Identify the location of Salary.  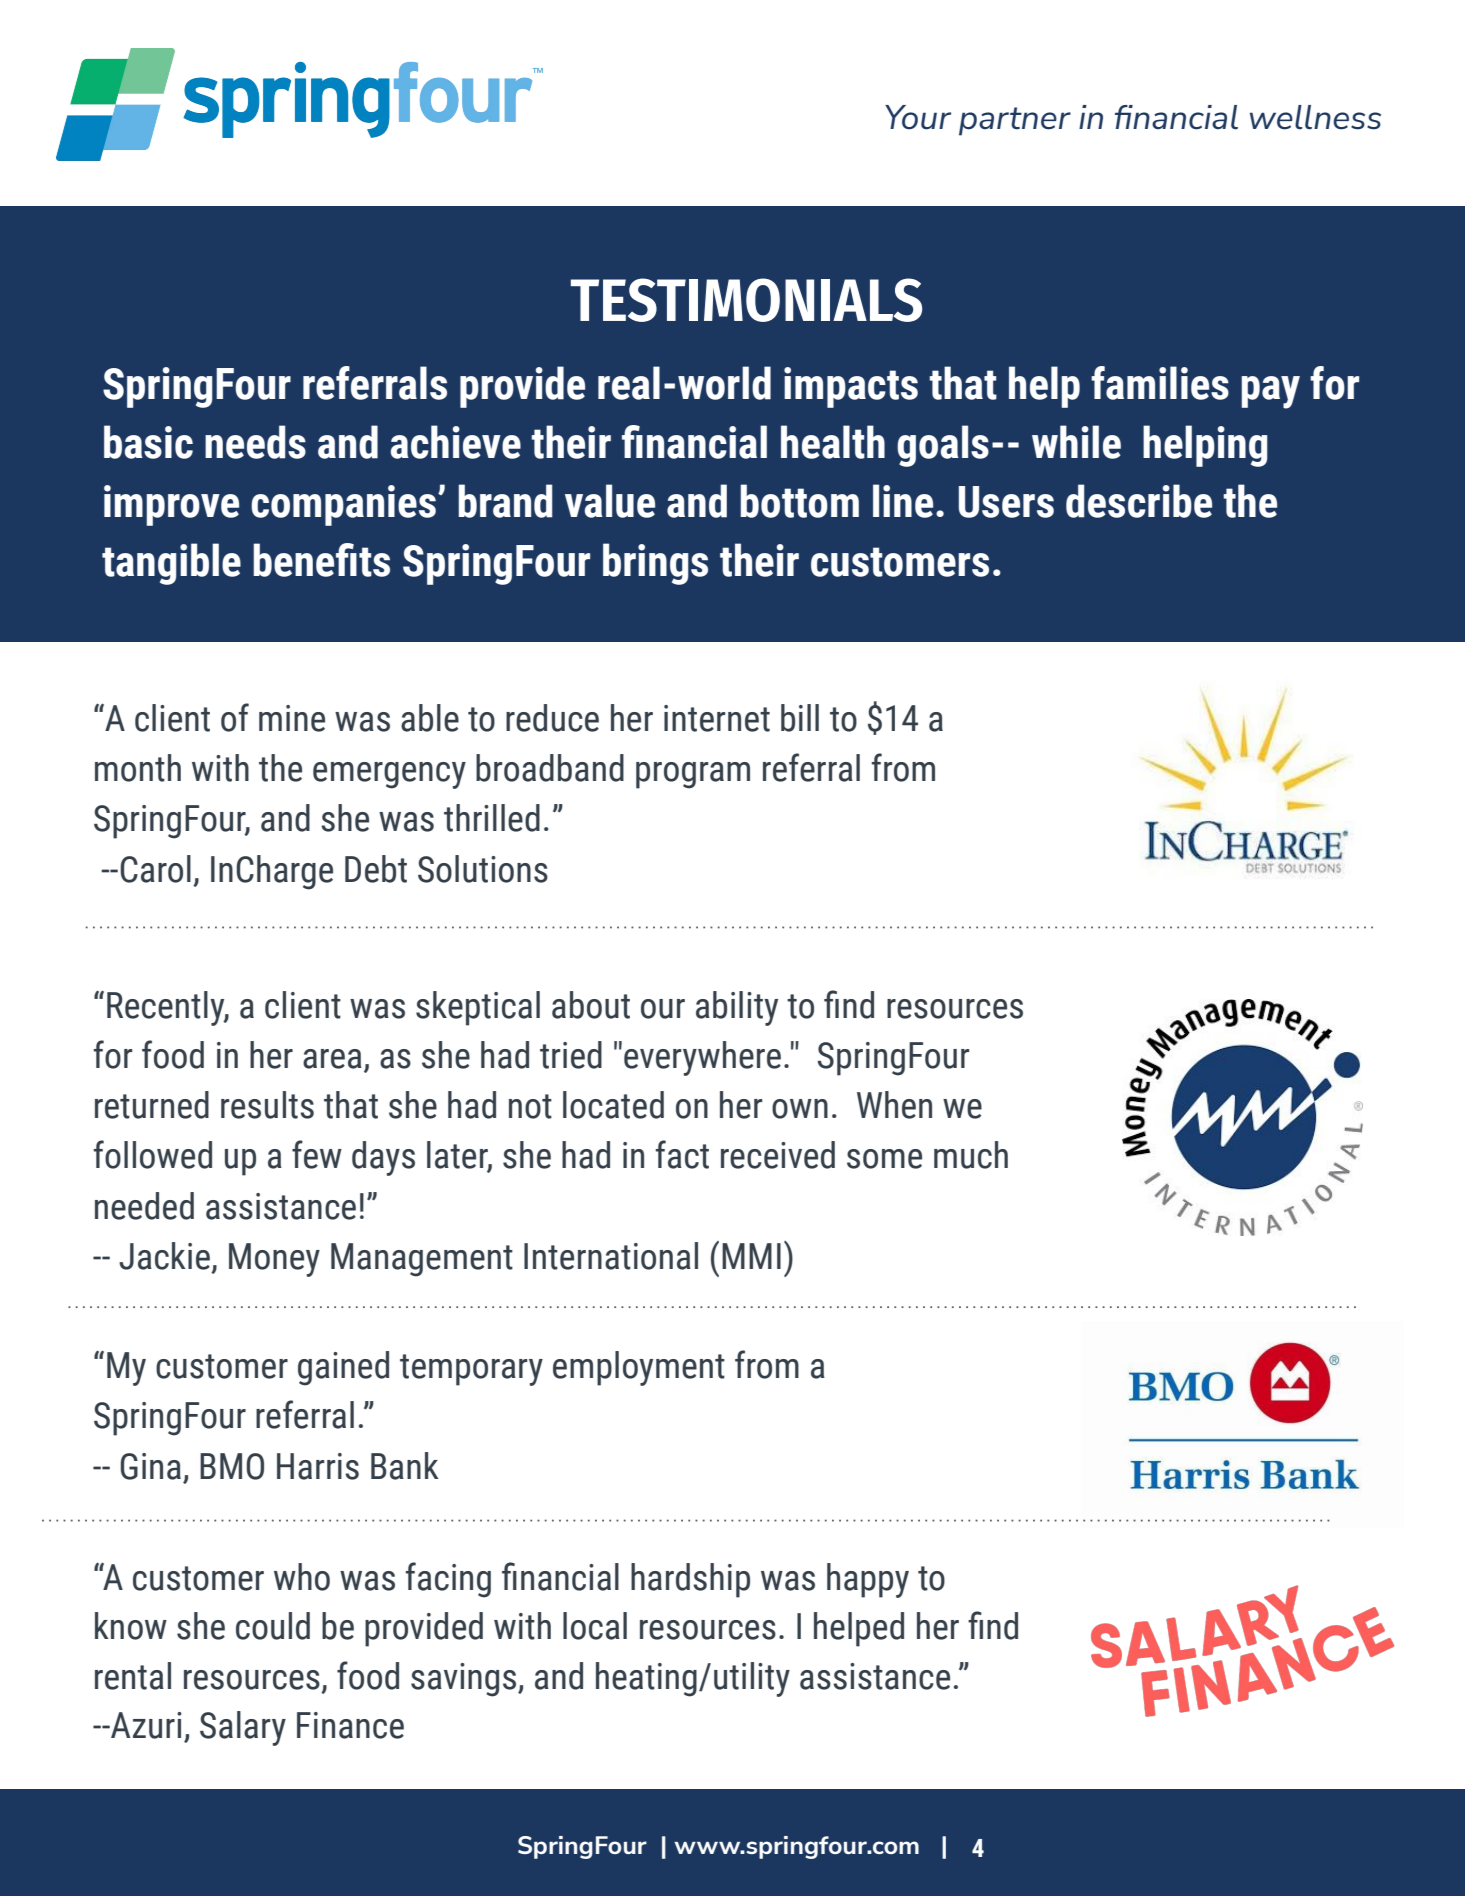
(243, 1728).
